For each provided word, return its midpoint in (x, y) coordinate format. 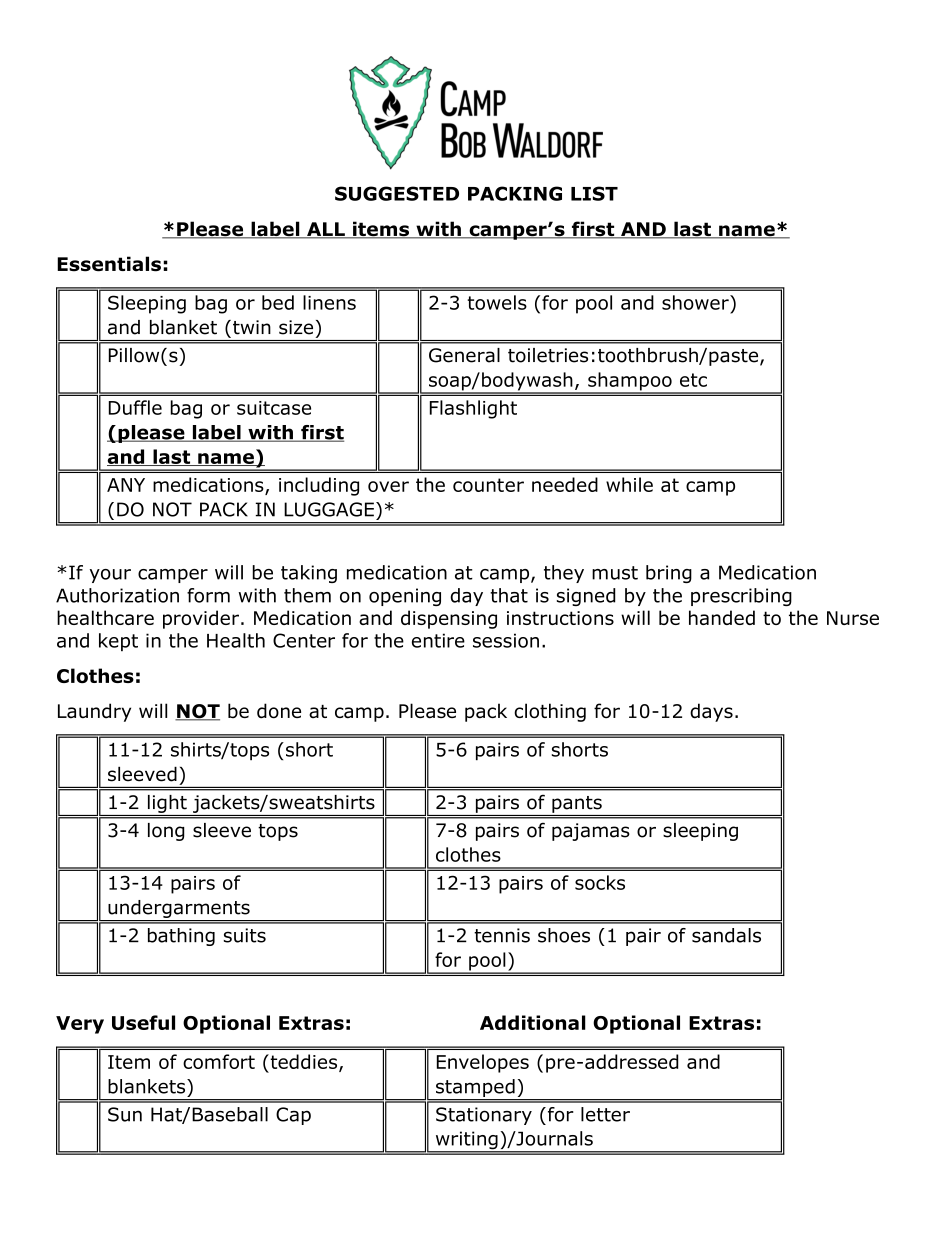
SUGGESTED (397, 193)
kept (118, 642)
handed (722, 617)
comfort (219, 1061)
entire (438, 640)
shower (696, 302)
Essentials (109, 264)
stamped (475, 1088)
